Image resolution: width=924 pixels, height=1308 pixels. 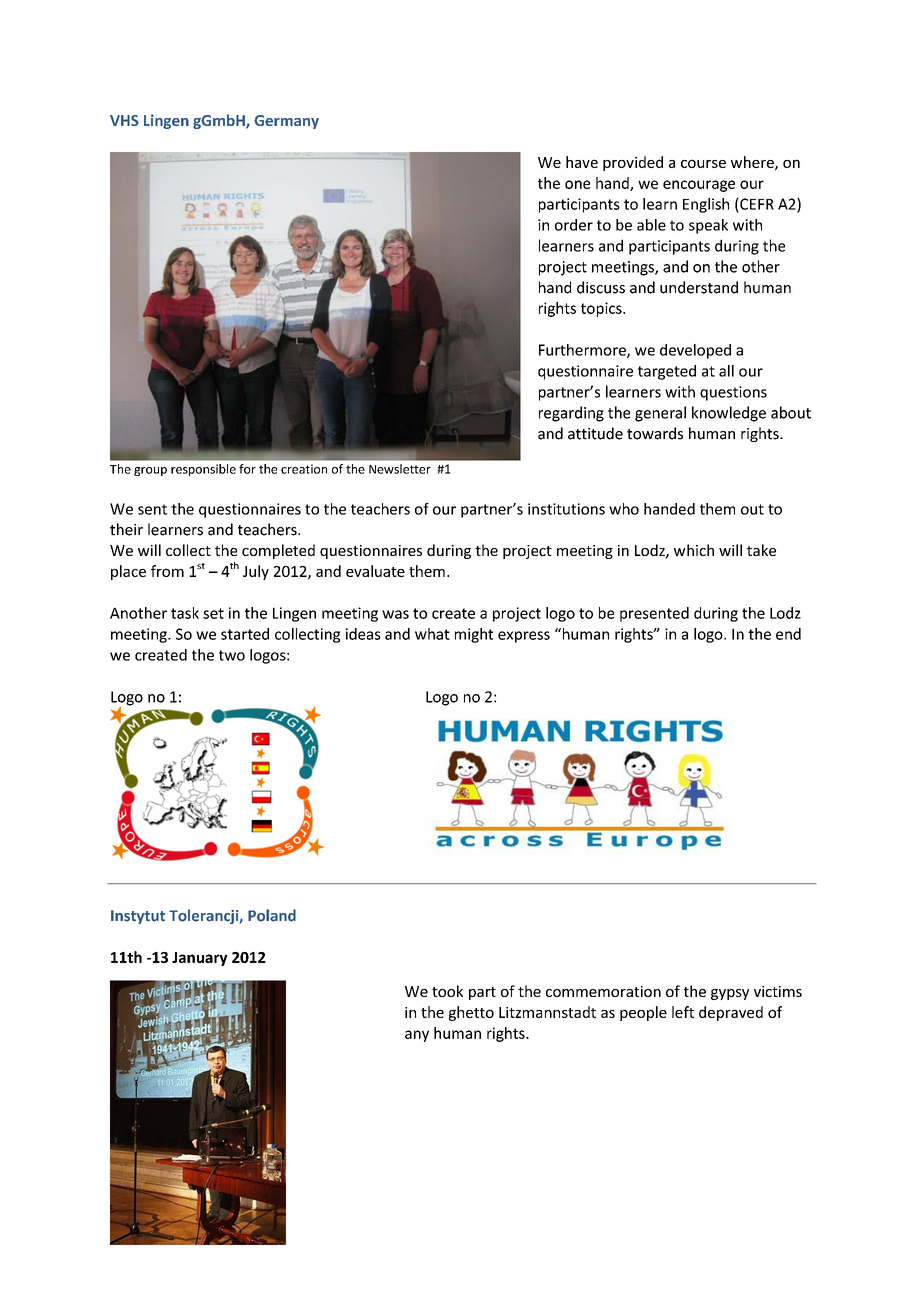 What do you see at coordinates (694, 550) in the page?
I see `which` at bounding box center [694, 550].
